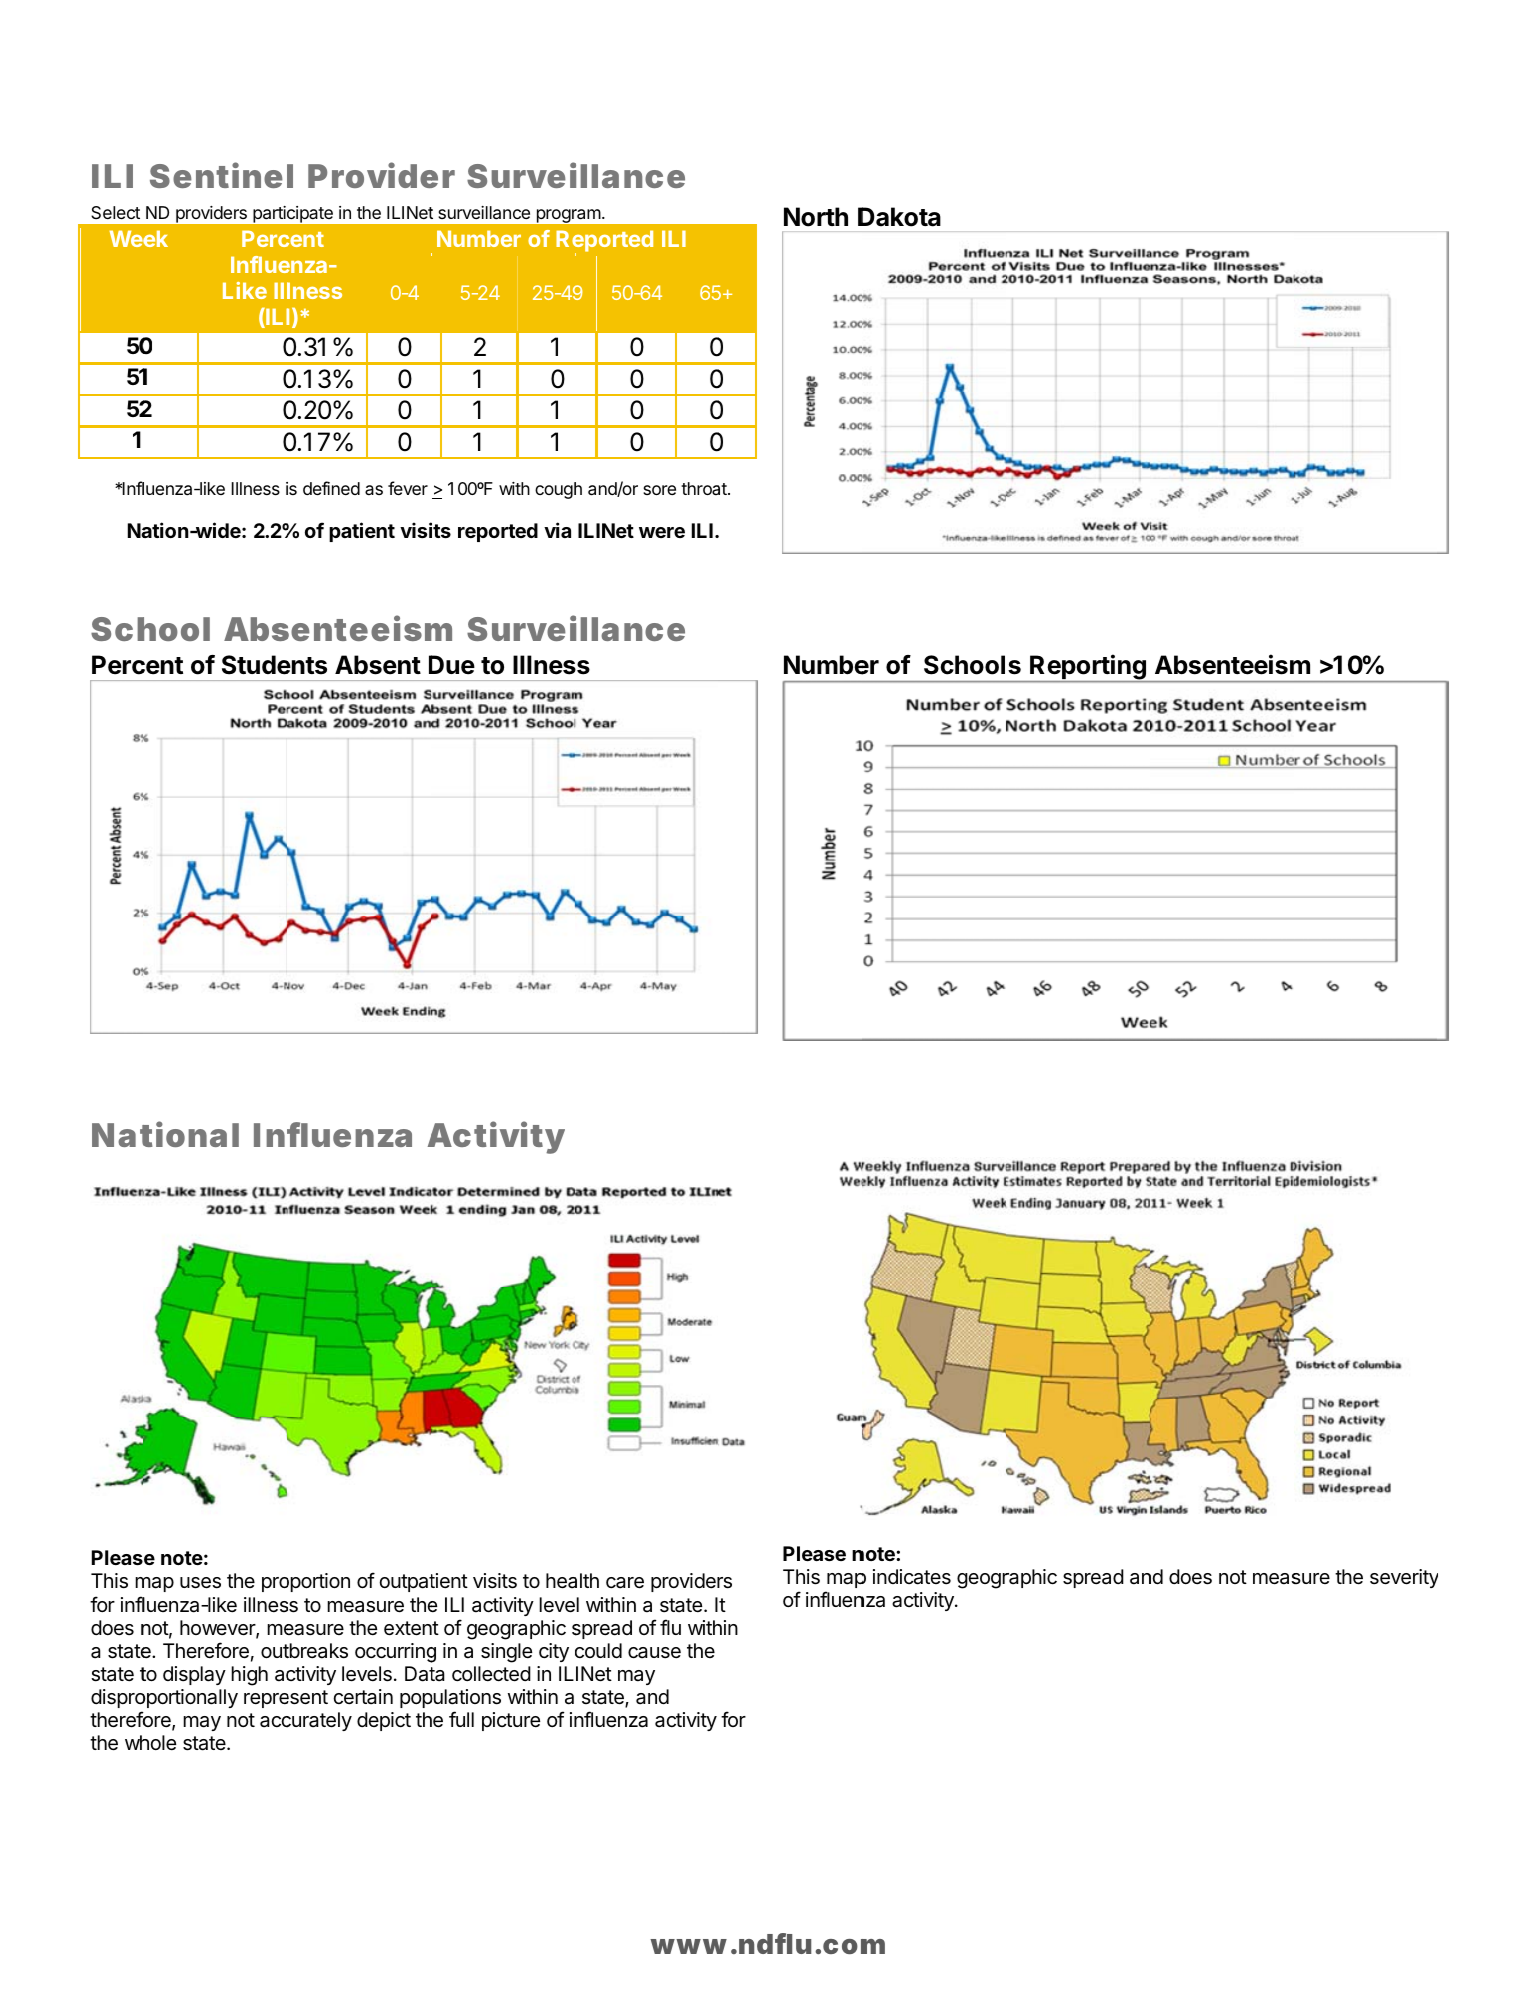  What do you see at coordinates (1404, 1578) in the screenshot?
I see `severity` at bounding box center [1404, 1578].
